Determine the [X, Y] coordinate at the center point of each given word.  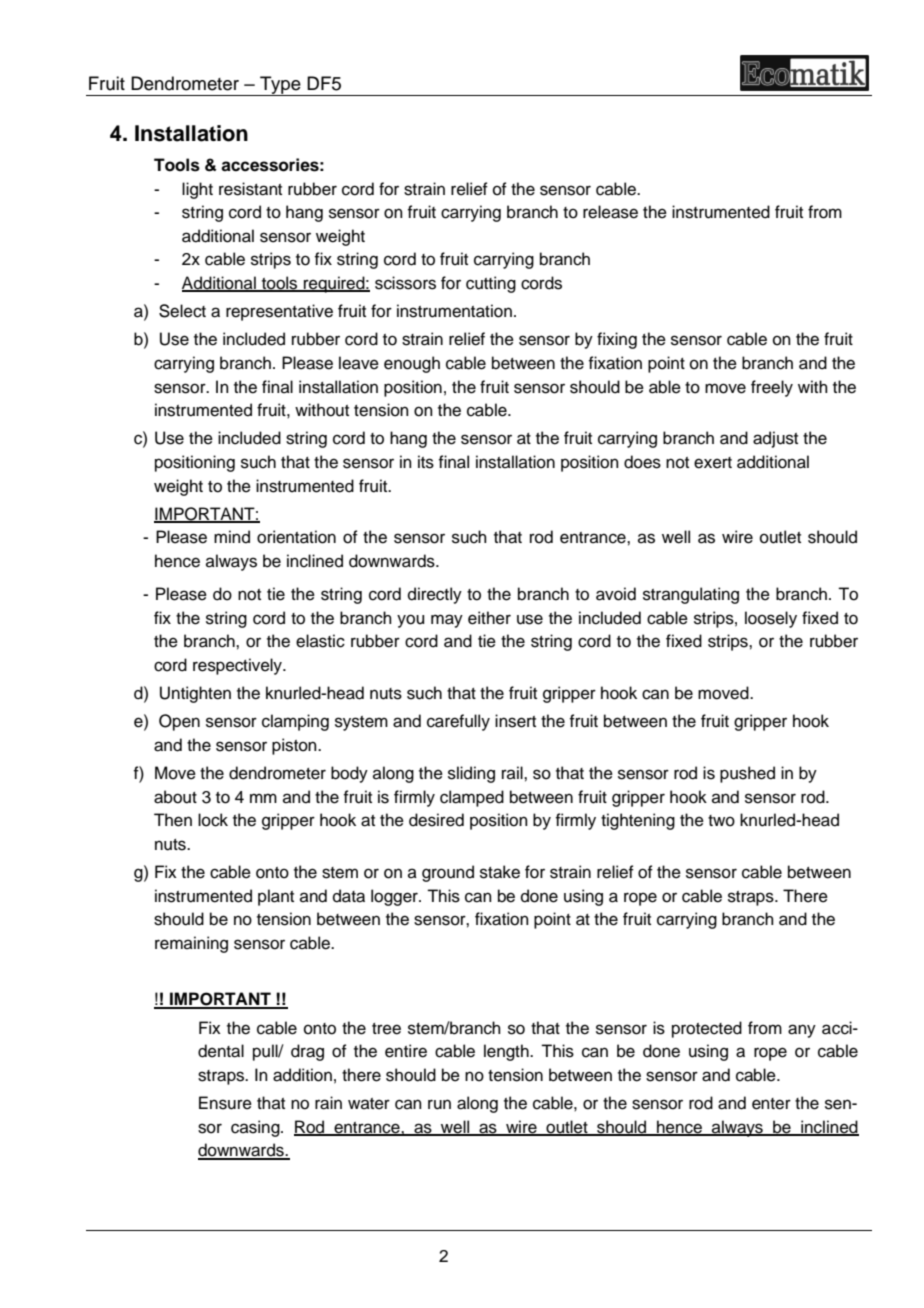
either [489, 618]
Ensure [225, 1103]
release [610, 212]
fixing [617, 340]
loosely [771, 619]
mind [232, 537]
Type [280, 86]
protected [707, 1029]
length [507, 1052]
